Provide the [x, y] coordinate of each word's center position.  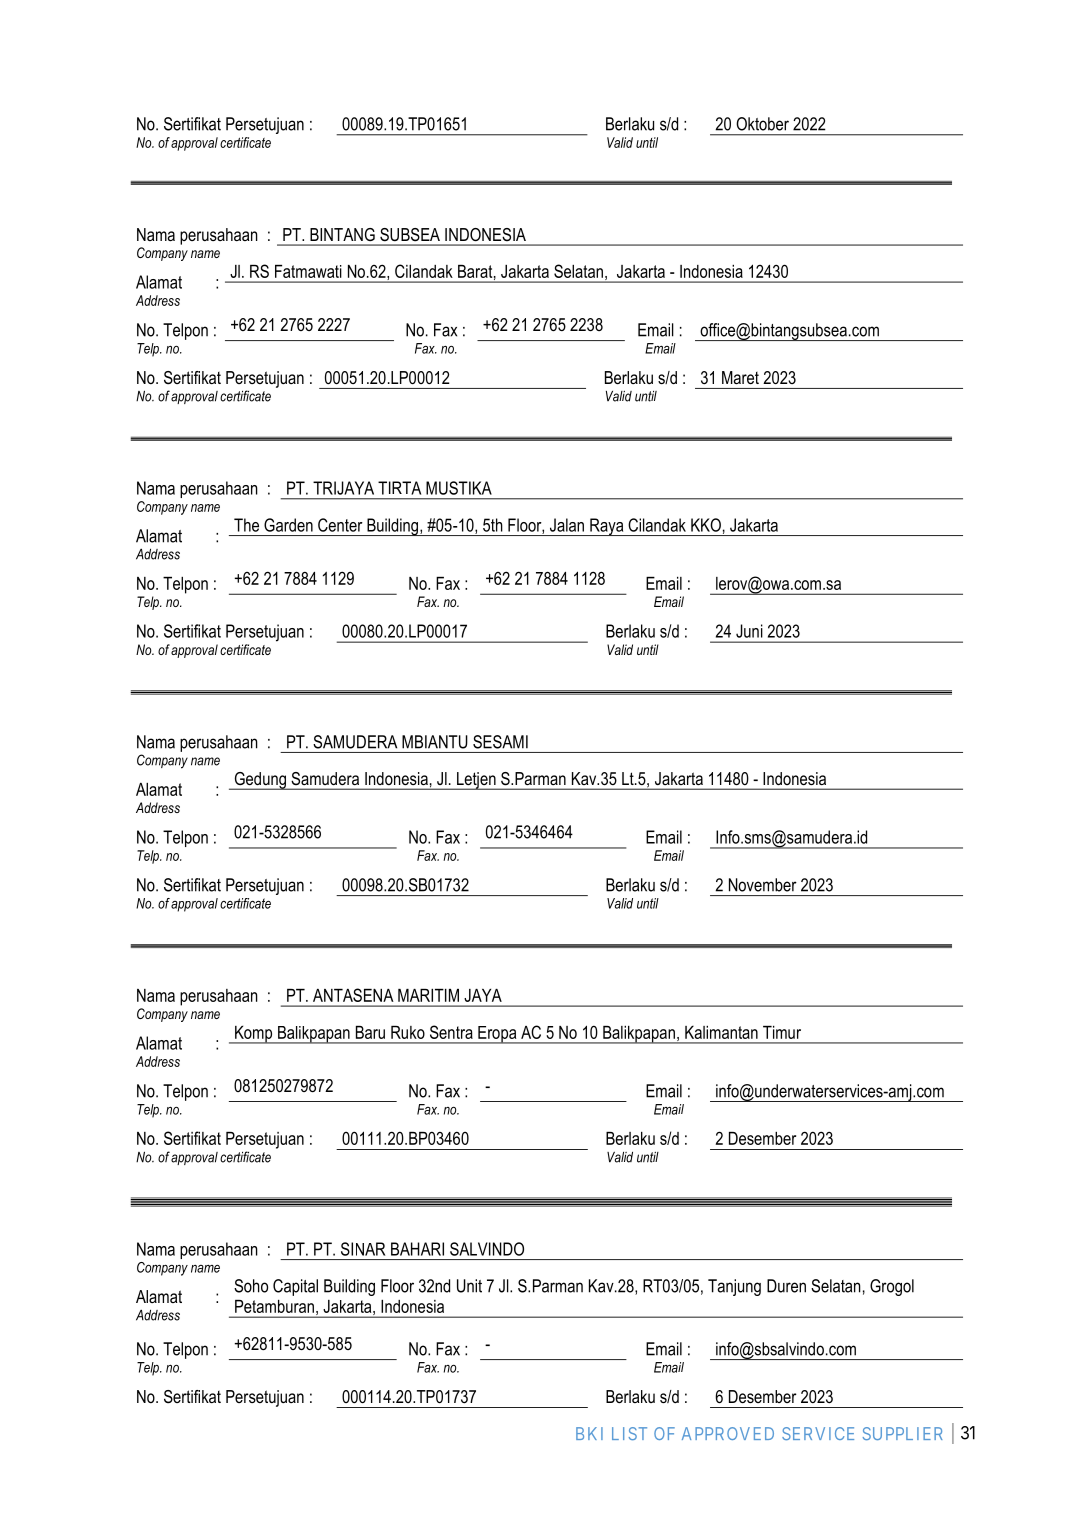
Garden [288, 525]
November [763, 885]
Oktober [762, 124]
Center [340, 525]
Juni [749, 631]
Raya [607, 527]
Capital [295, 1287]
